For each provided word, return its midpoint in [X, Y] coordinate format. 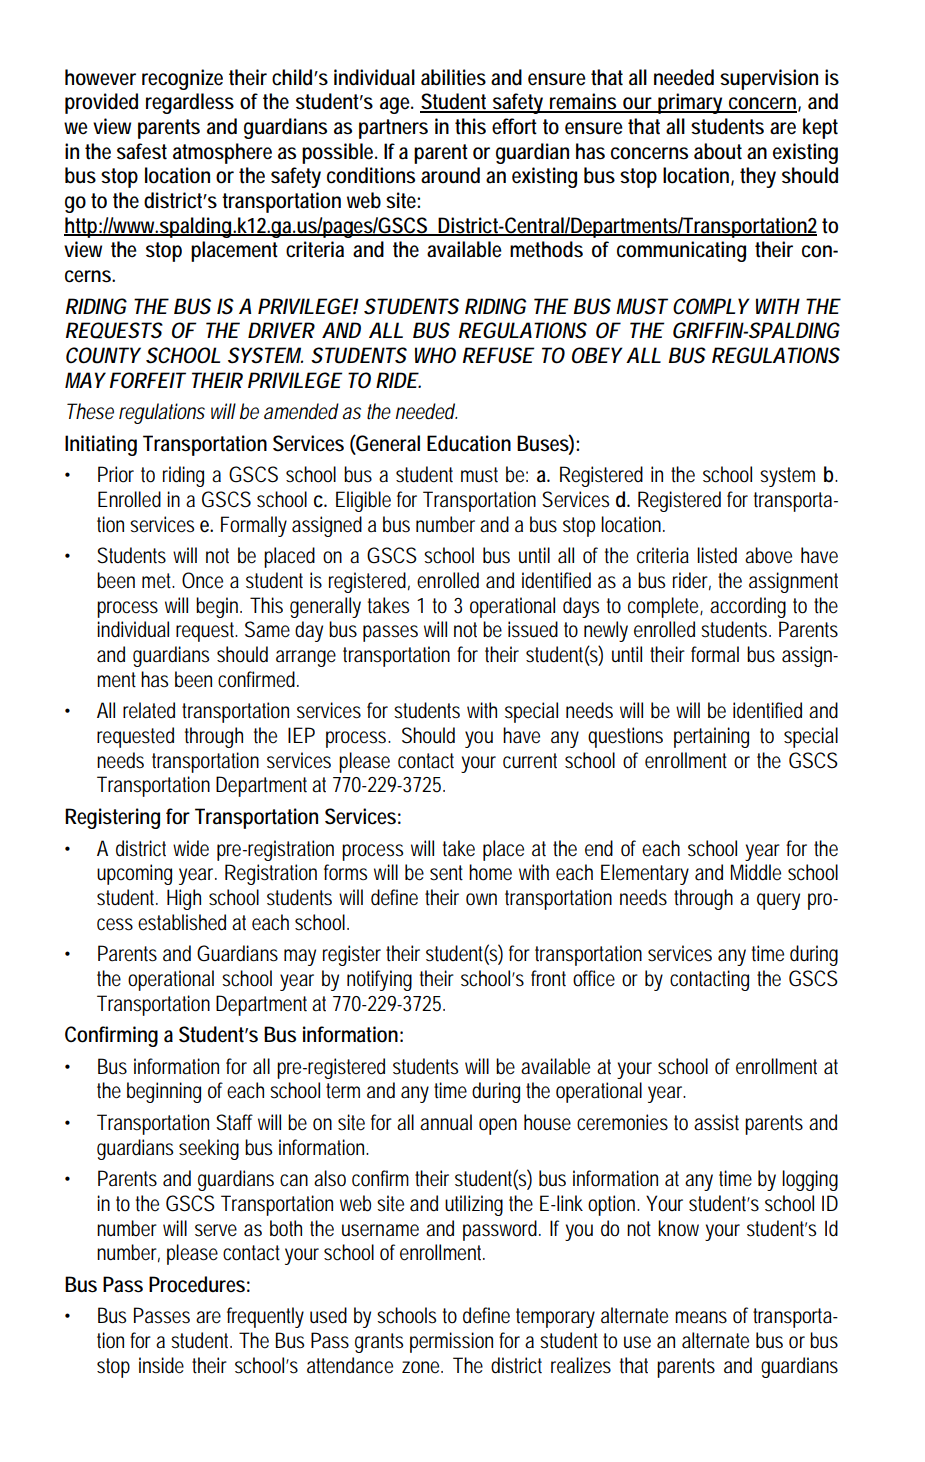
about [718, 151]
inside [161, 1365]
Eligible [363, 501]
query [778, 901]
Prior [116, 474]
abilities [453, 77]
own [481, 899]
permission [451, 1342]
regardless [190, 103]
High [184, 899]
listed [717, 555]
